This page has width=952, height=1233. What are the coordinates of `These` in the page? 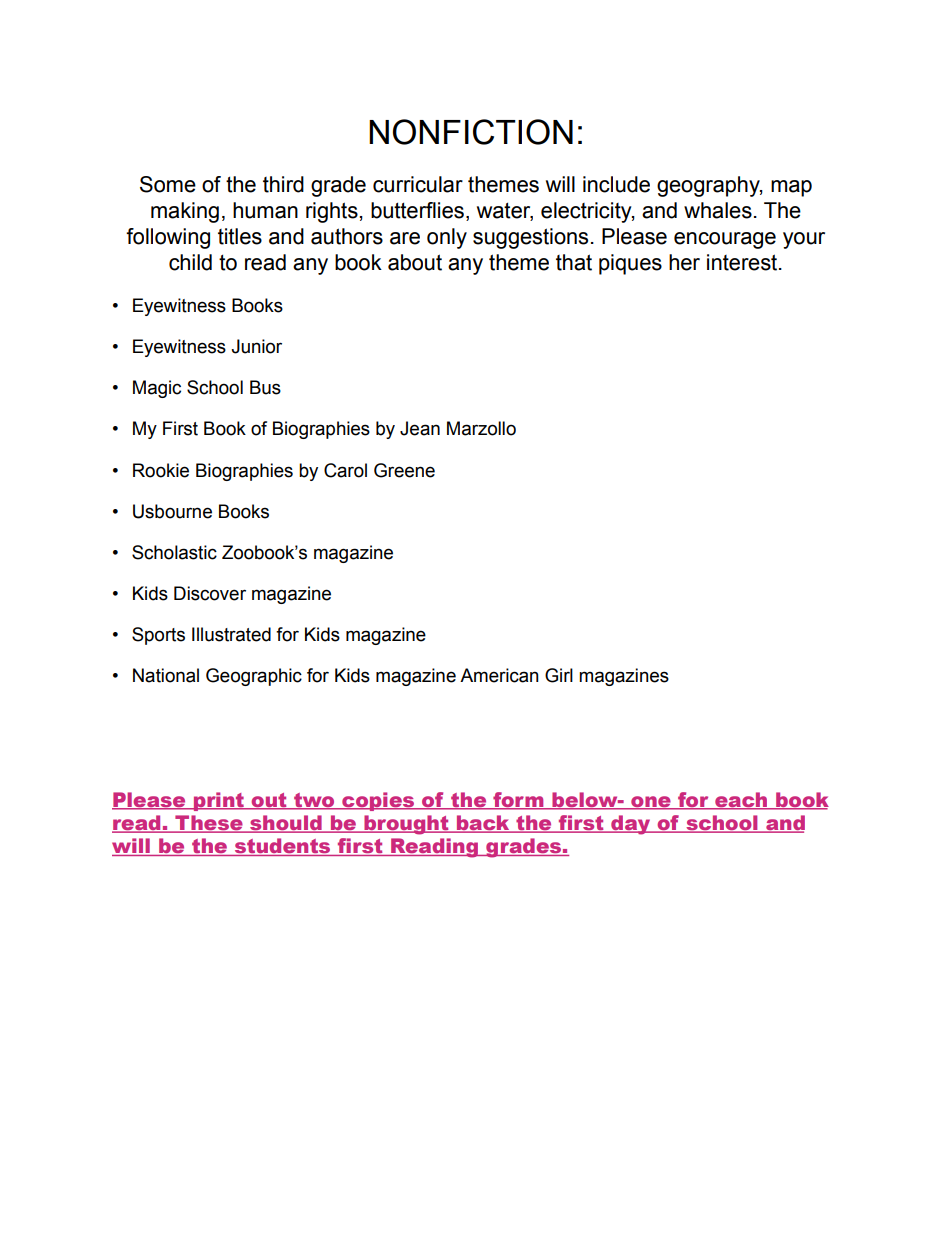 It's located at (209, 823).
